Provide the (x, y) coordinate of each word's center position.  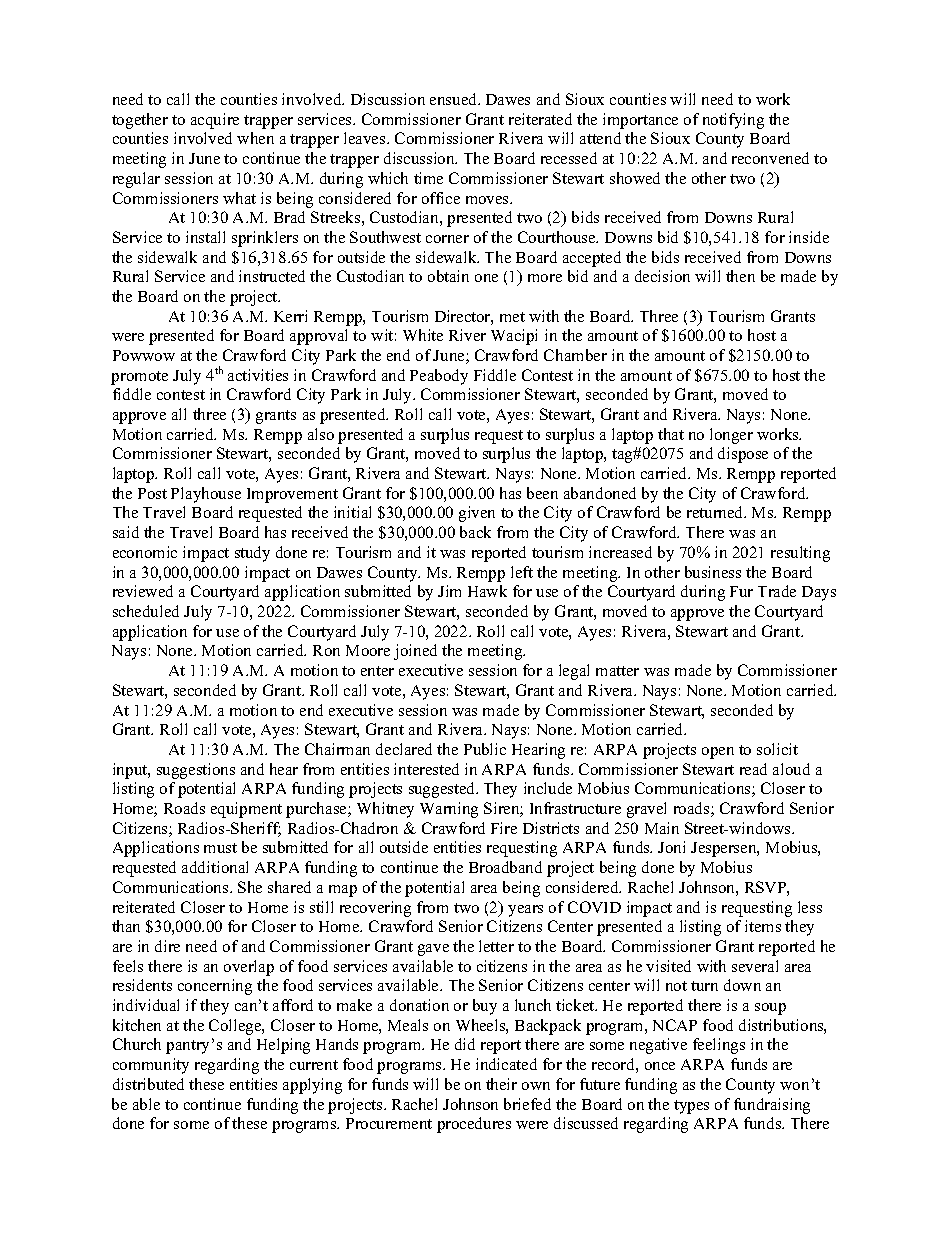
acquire (215, 121)
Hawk (487, 591)
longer (731, 436)
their (501, 1084)
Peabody (439, 377)
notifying (733, 121)
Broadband (505, 867)
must (220, 848)
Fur (741, 591)
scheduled (146, 611)
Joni (671, 847)
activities (258, 375)
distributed (148, 1084)
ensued (455, 99)
